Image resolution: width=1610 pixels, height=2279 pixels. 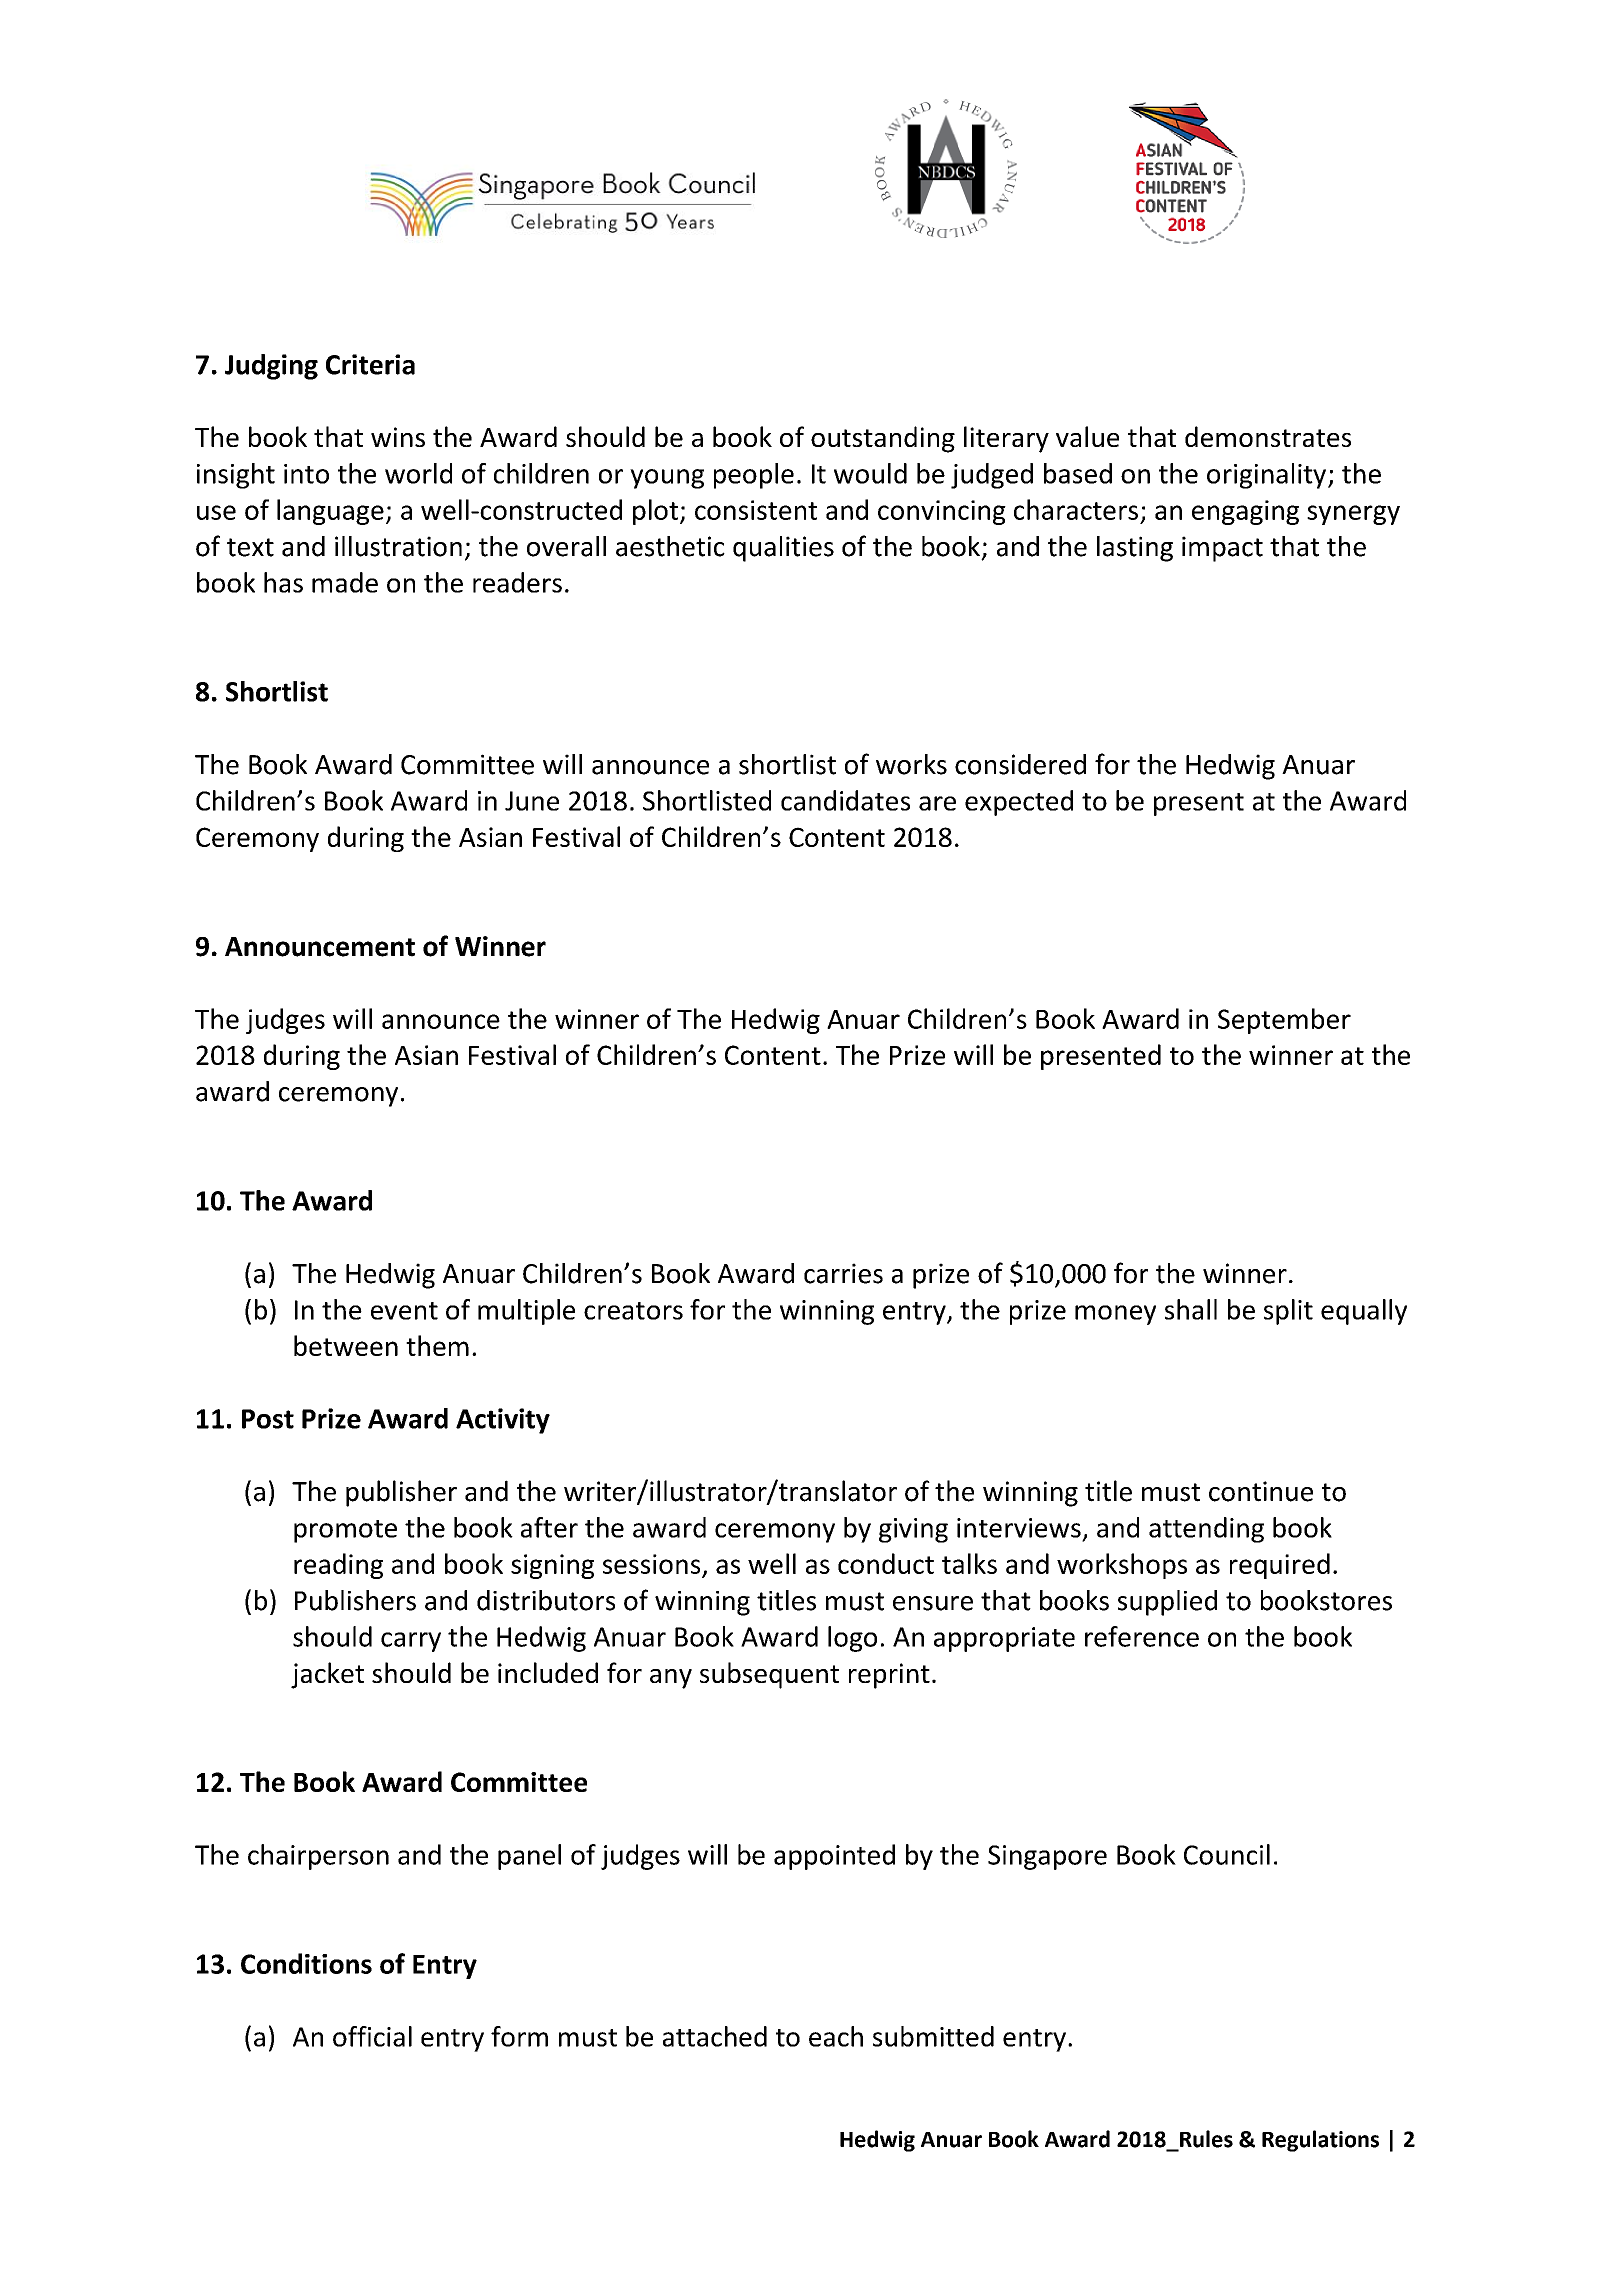 I want to click on each, so click(x=836, y=2036).
